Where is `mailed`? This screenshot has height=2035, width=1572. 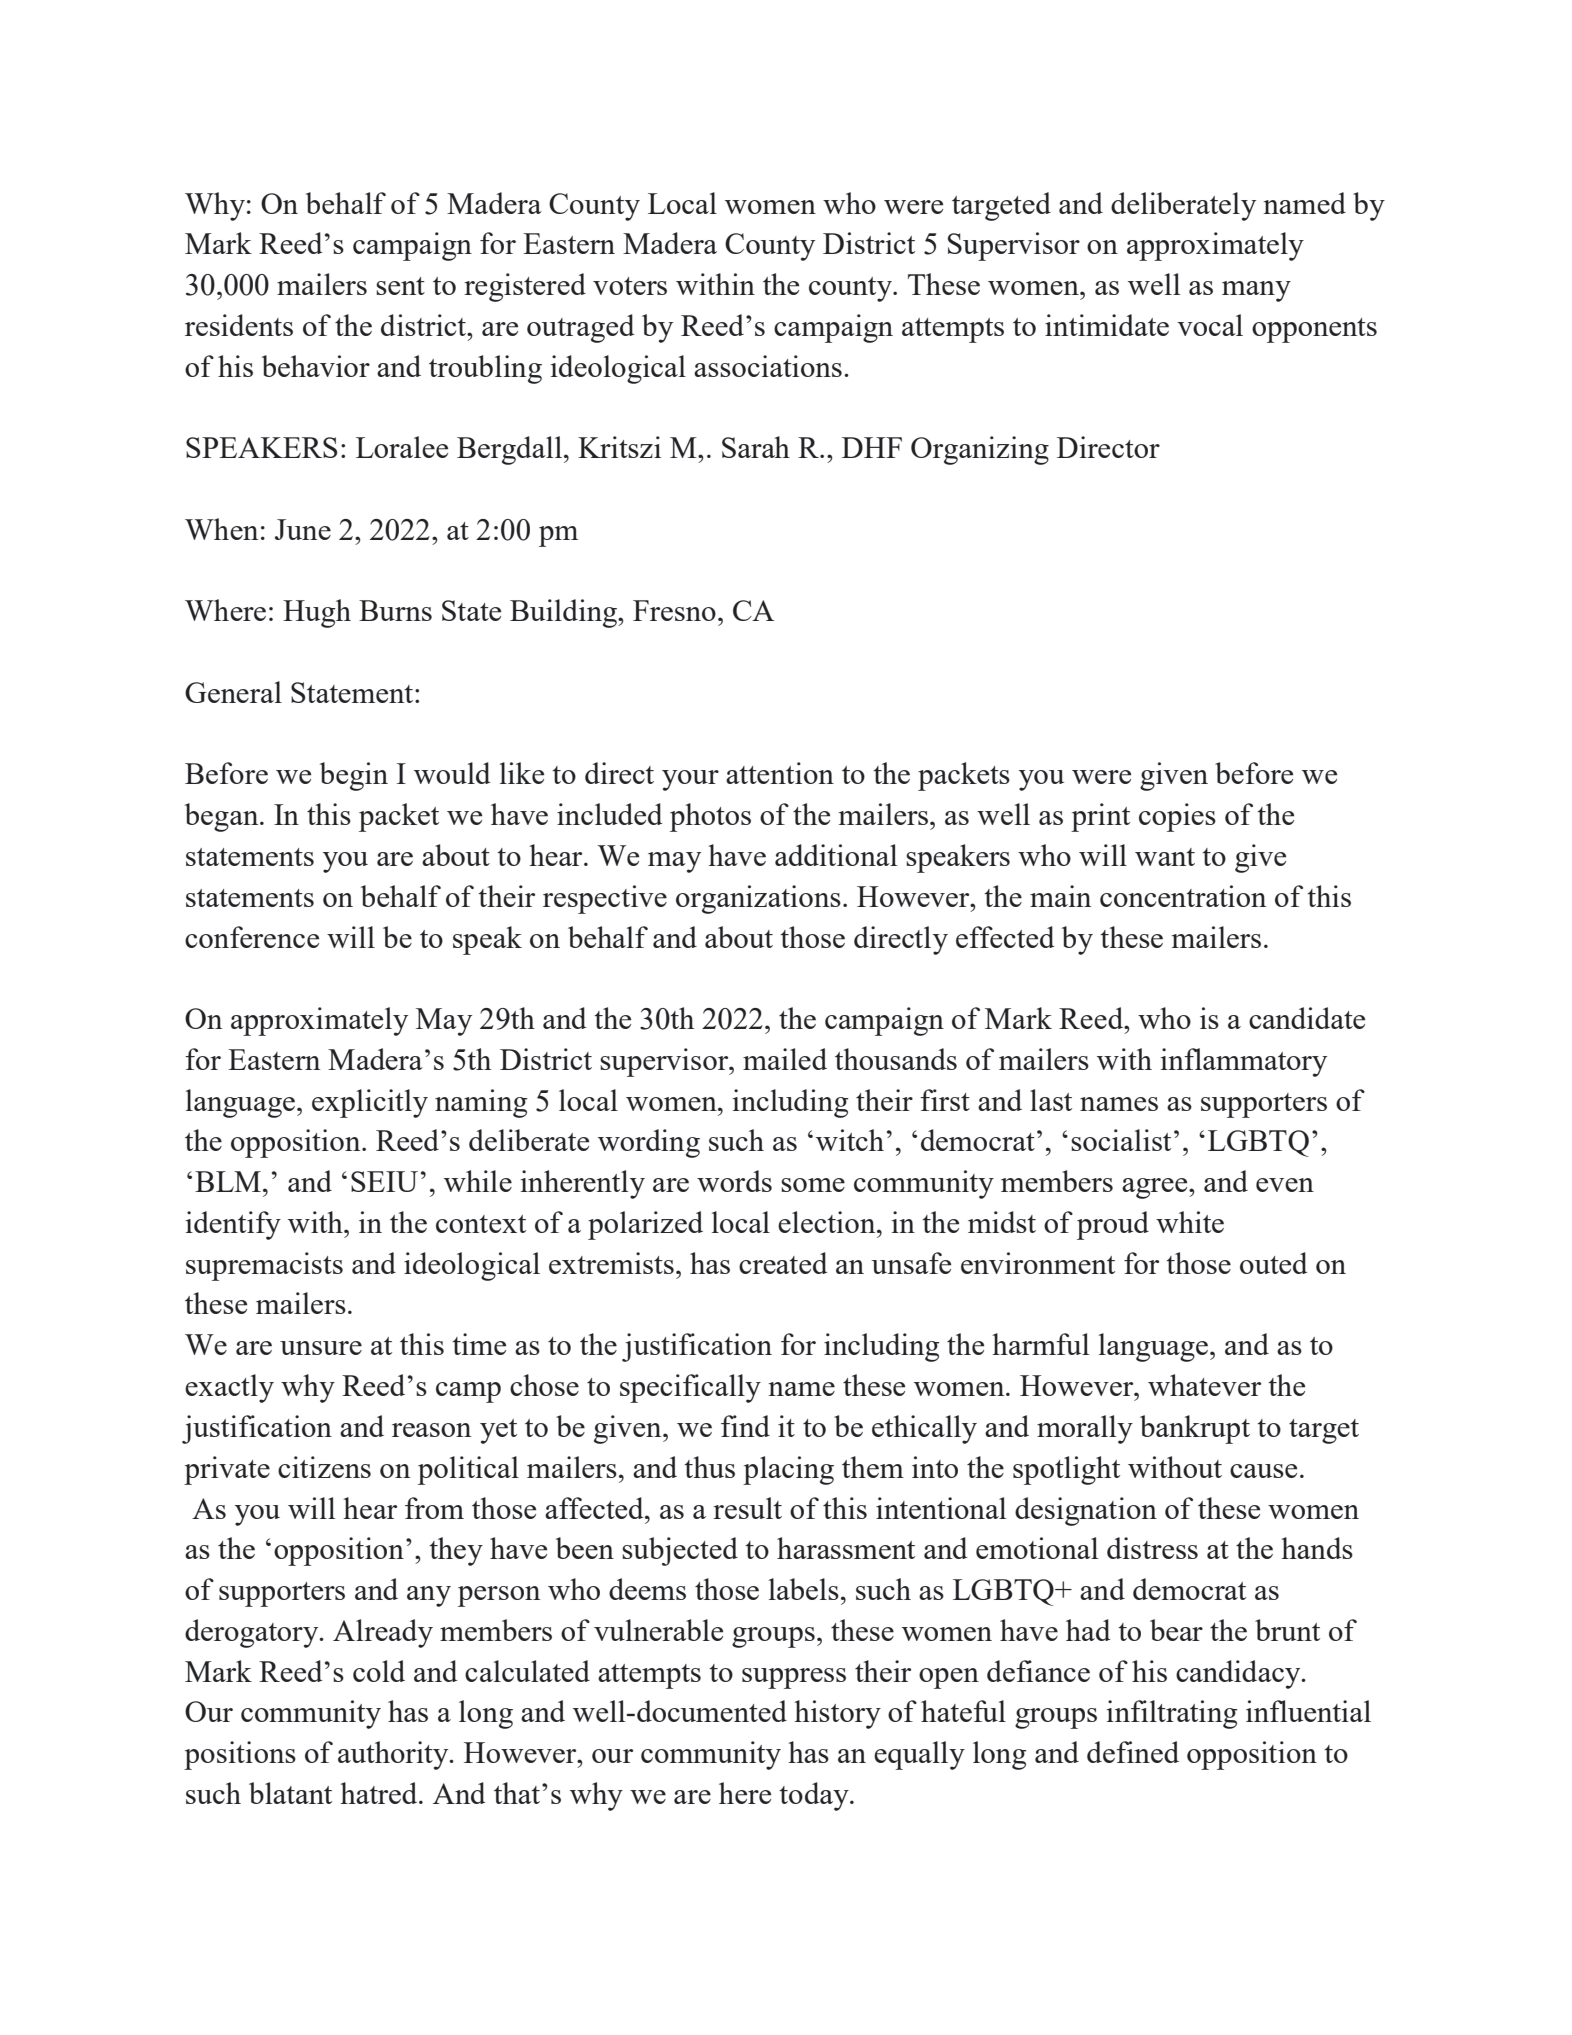 mailed is located at coordinates (785, 1059).
